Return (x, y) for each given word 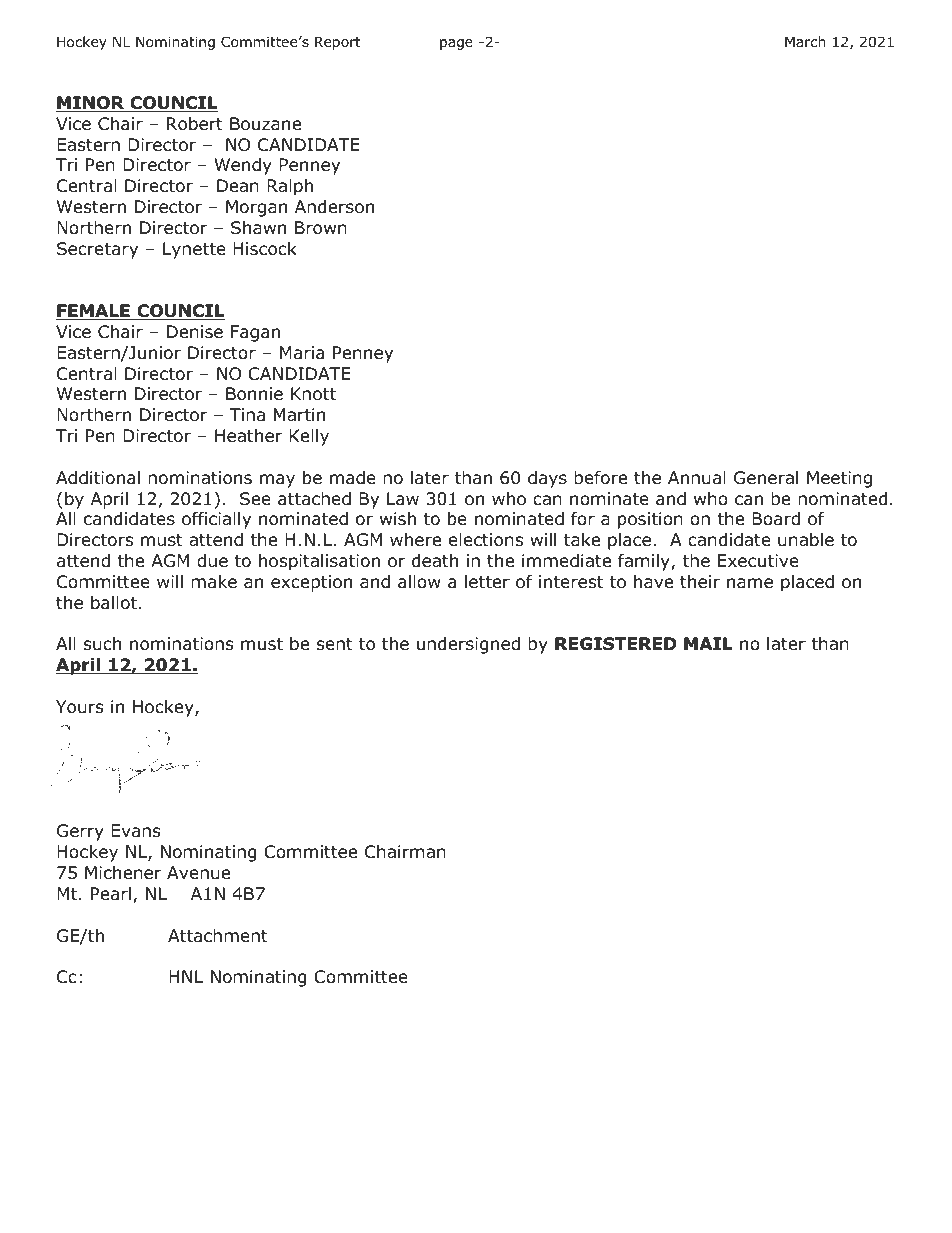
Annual (697, 478)
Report (338, 43)
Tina (247, 414)
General (766, 478)
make (214, 581)
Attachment (218, 936)
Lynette (194, 250)
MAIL (708, 643)
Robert (195, 124)
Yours (80, 707)
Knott (313, 394)
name (750, 583)
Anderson (334, 207)
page (456, 44)
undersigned (468, 645)
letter (487, 582)
